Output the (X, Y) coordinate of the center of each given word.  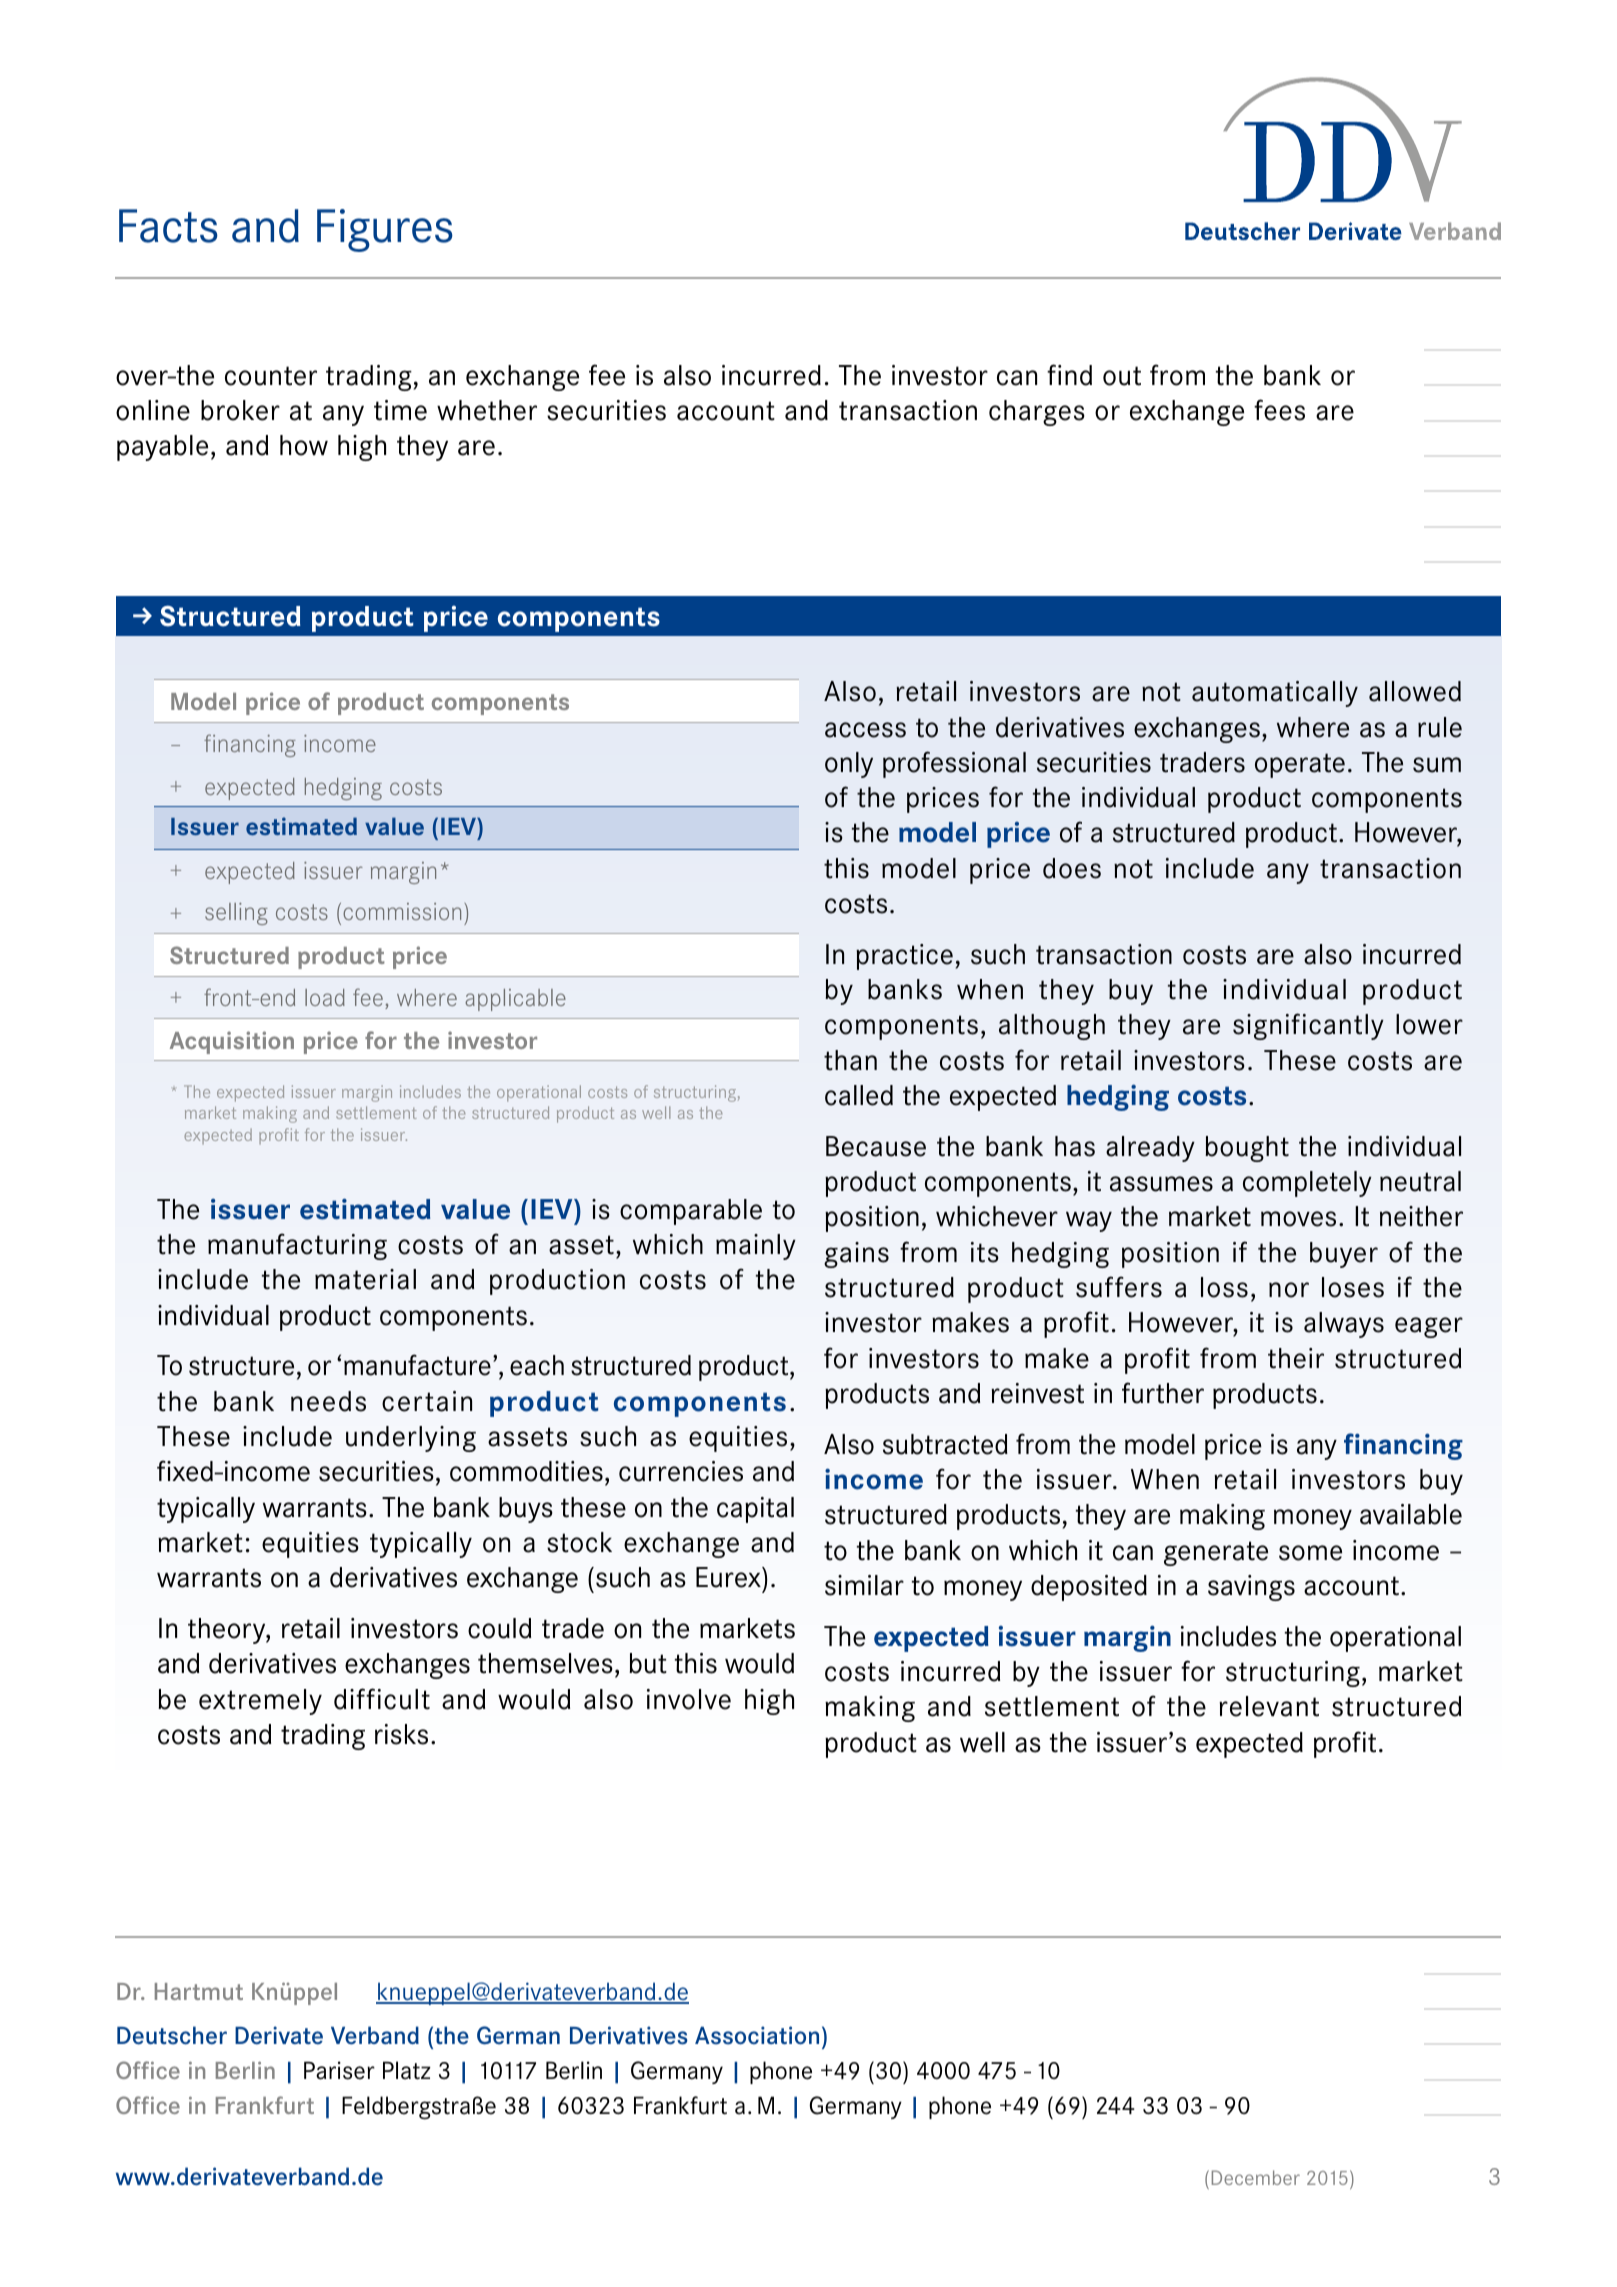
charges (1037, 413)
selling (236, 914)
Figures (385, 230)
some (1310, 1553)
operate (1300, 765)
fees (1279, 410)
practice (904, 957)
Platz (407, 2070)
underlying (411, 1439)
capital (755, 1510)
